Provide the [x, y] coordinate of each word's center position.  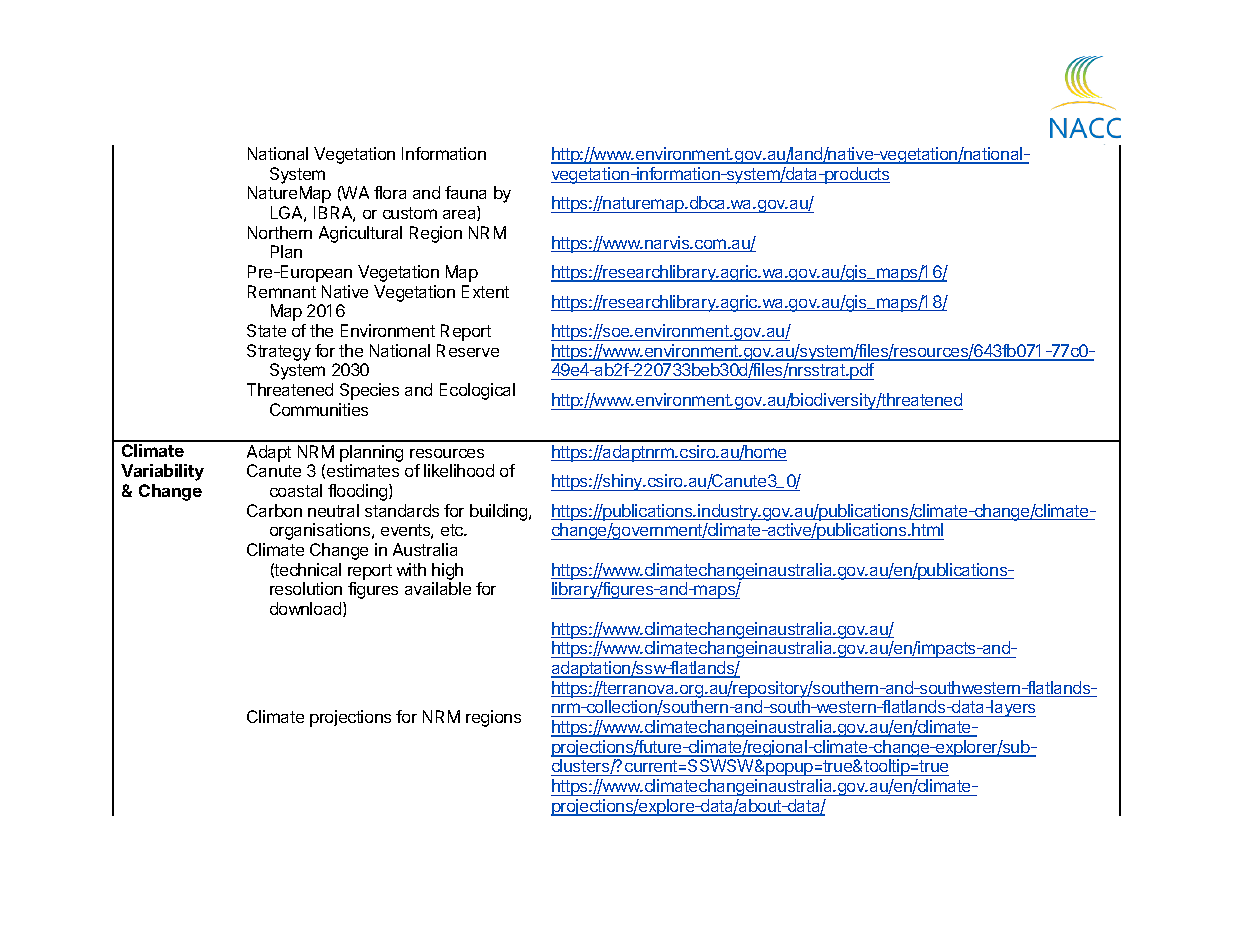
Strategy [279, 354]
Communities [319, 409]
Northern [280, 232]
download [307, 609]
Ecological [477, 391]
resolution [306, 588]
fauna [465, 192]
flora [390, 192]
